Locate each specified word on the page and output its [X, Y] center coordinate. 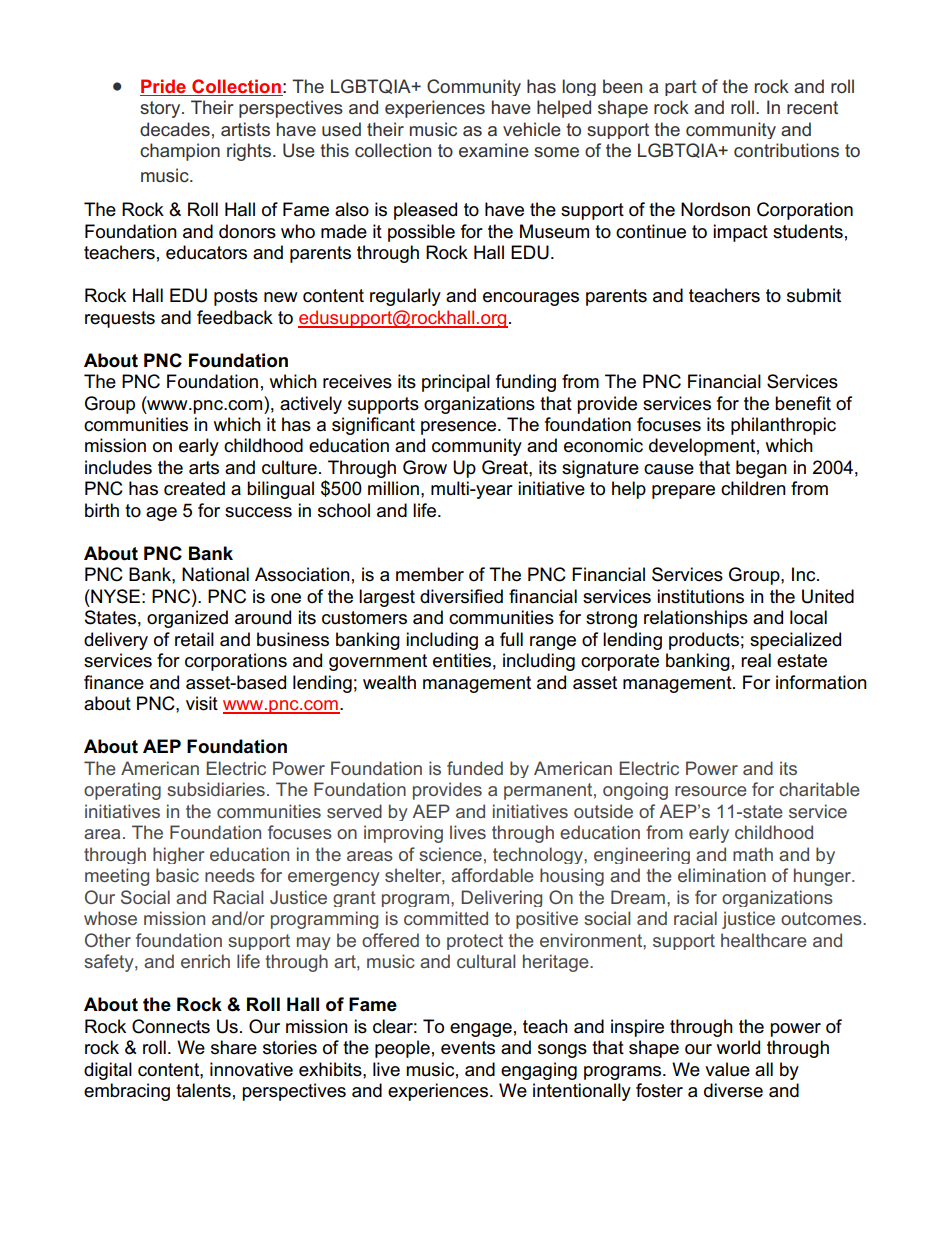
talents [203, 1090]
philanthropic [783, 426]
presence [460, 428]
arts [204, 468]
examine [494, 150]
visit [202, 703]
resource [711, 791]
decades [175, 129]
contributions [786, 150]
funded [475, 768]
